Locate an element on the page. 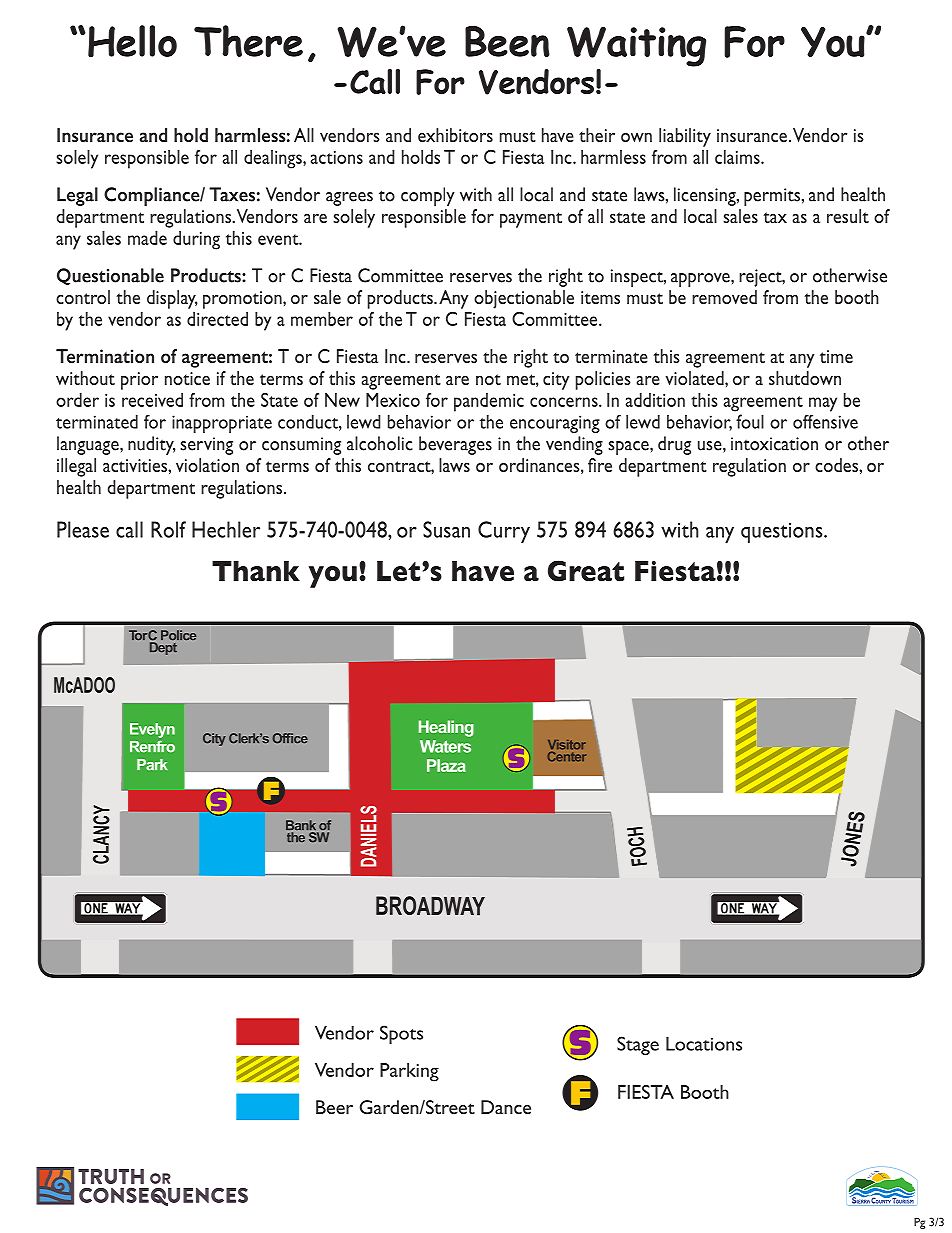 This page has width=952, height=1233. Plaza is located at coordinates (446, 765).
